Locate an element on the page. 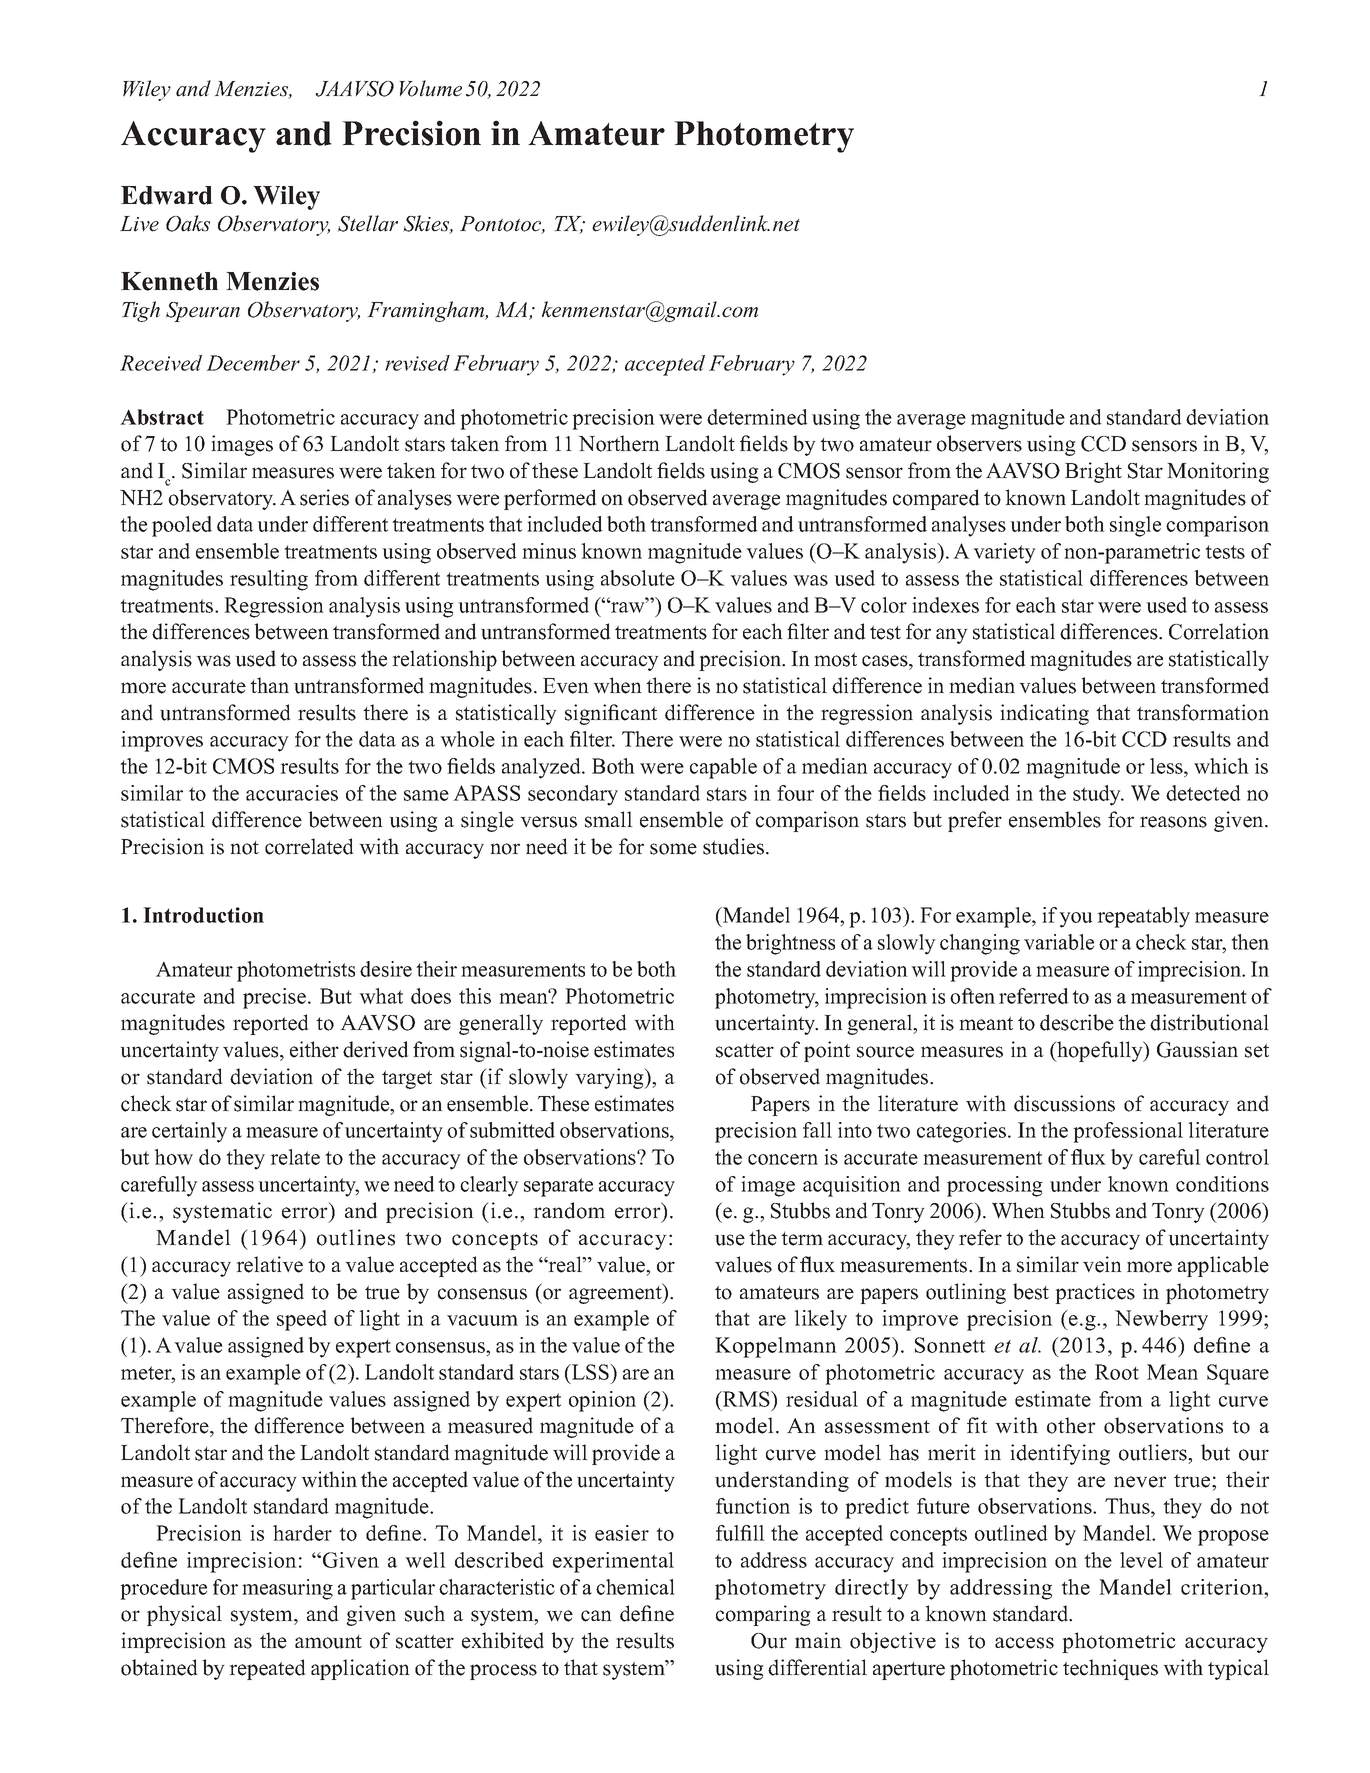 The image size is (1370, 1773). Oaks is located at coordinates (188, 223).
